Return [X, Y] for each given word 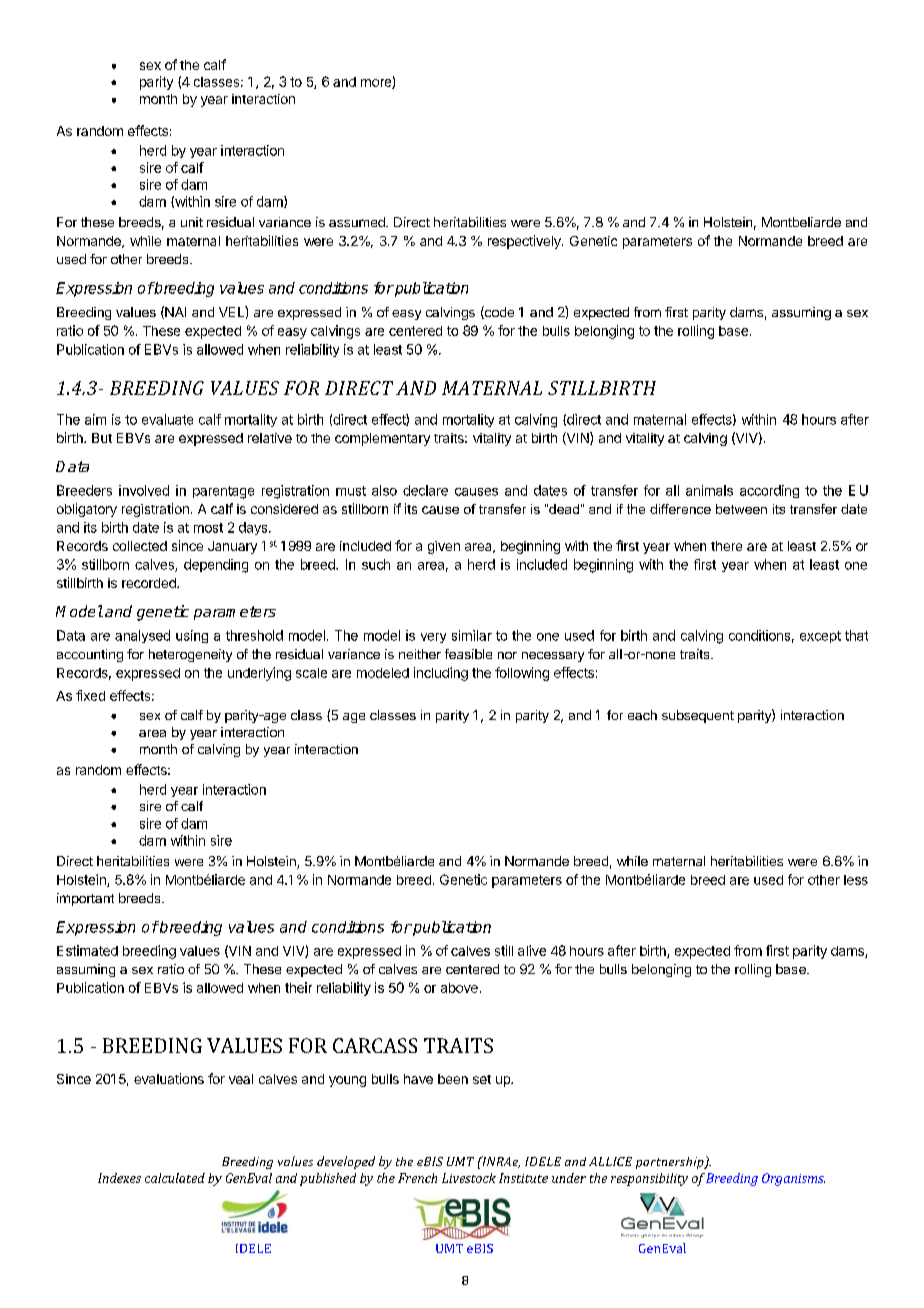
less [856, 880]
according [769, 491]
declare [425, 490]
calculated [175, 1178]
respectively [525, 242]
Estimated [87, 950]
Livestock [469, 1178]
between [741, 509]
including [441, 674]
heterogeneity [190, 655]
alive [532, 950]
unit [192, 222]
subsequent [698, 716]
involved [144, 490]
